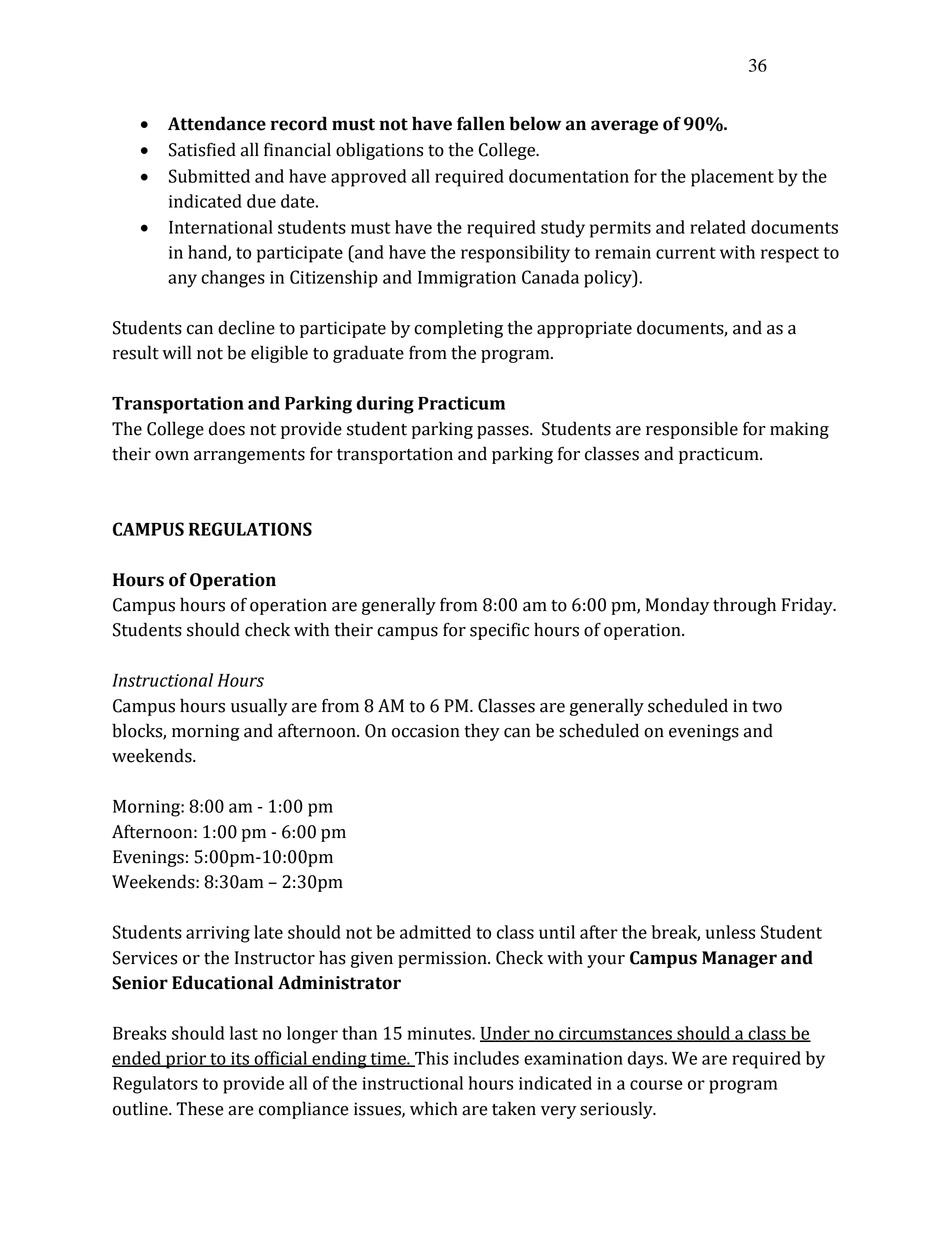  Describe the element at coordinates (200, 1108) in the image. I see `These` at that location.
